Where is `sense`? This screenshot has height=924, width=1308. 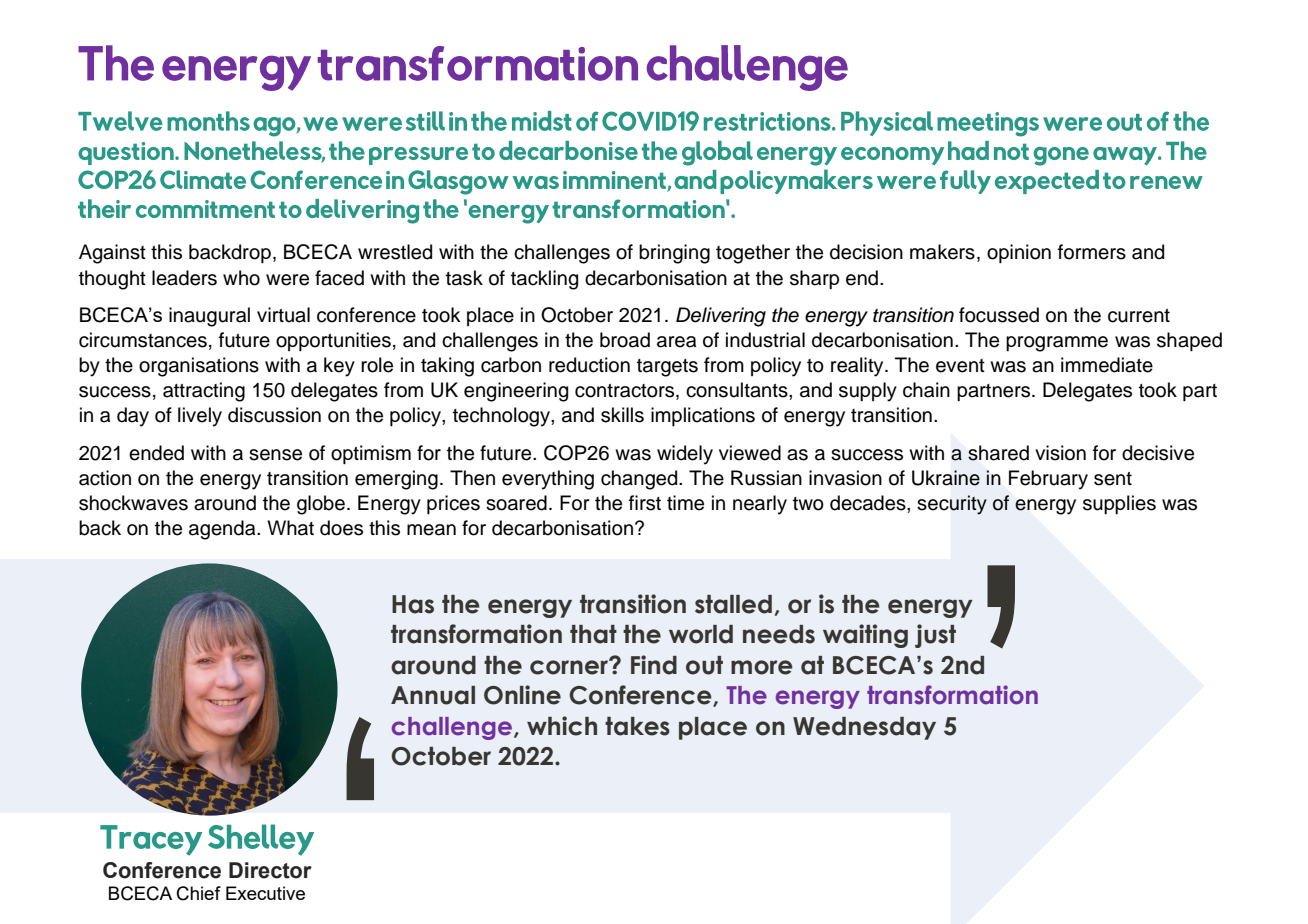
sense is located at coordinates (275, 455).
